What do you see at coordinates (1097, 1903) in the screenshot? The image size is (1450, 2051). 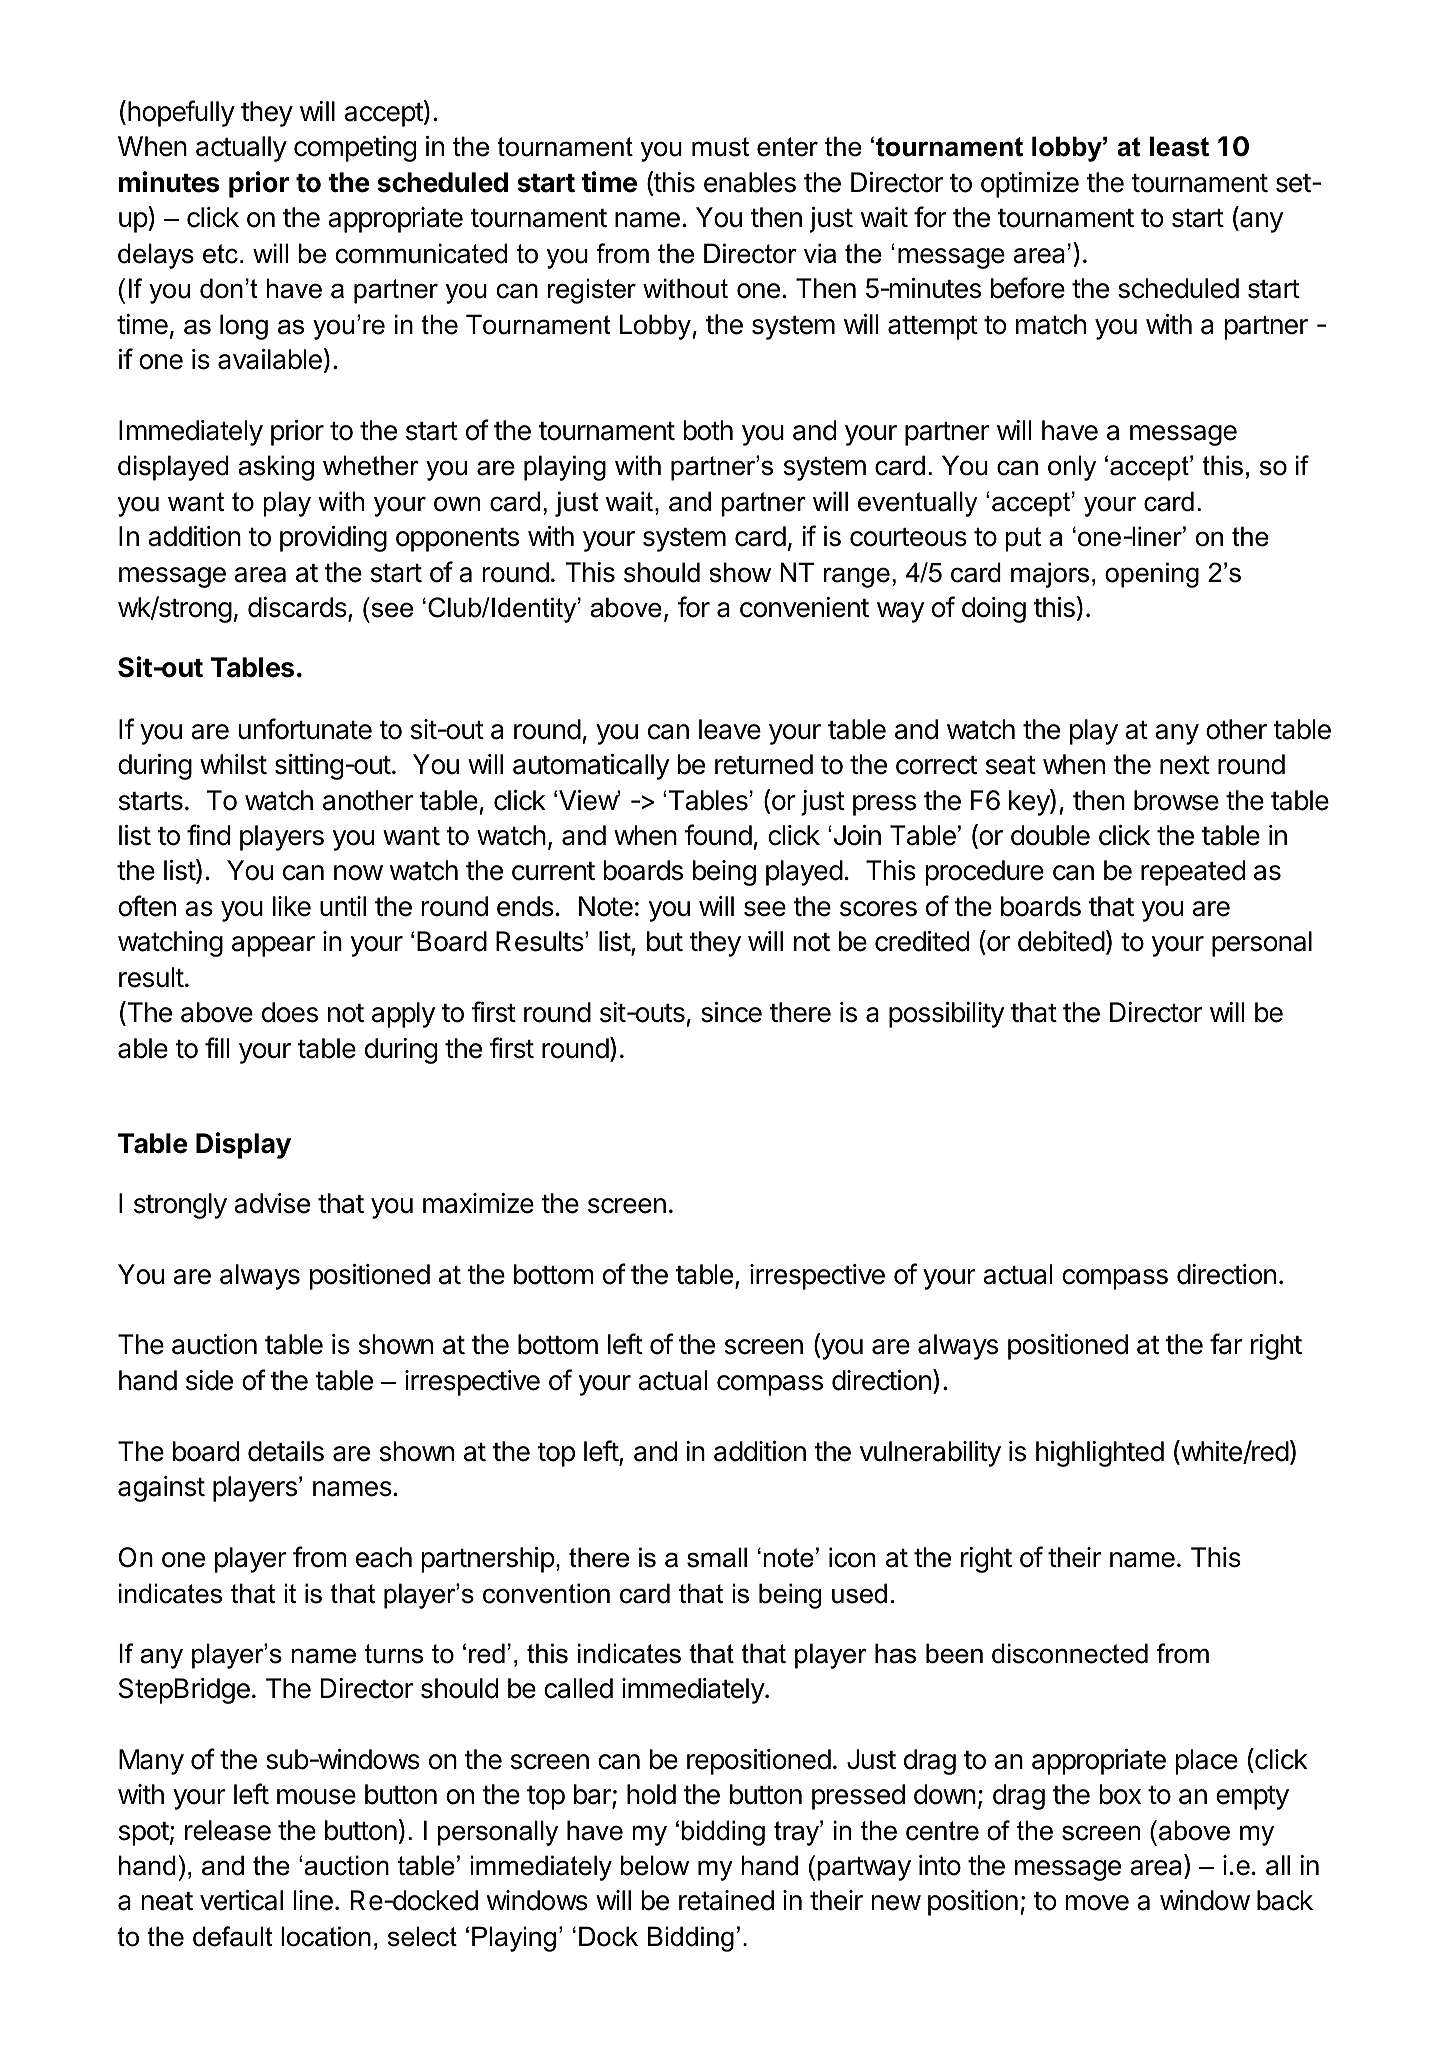 I see `move` at bounding box center [1097, 1903].
